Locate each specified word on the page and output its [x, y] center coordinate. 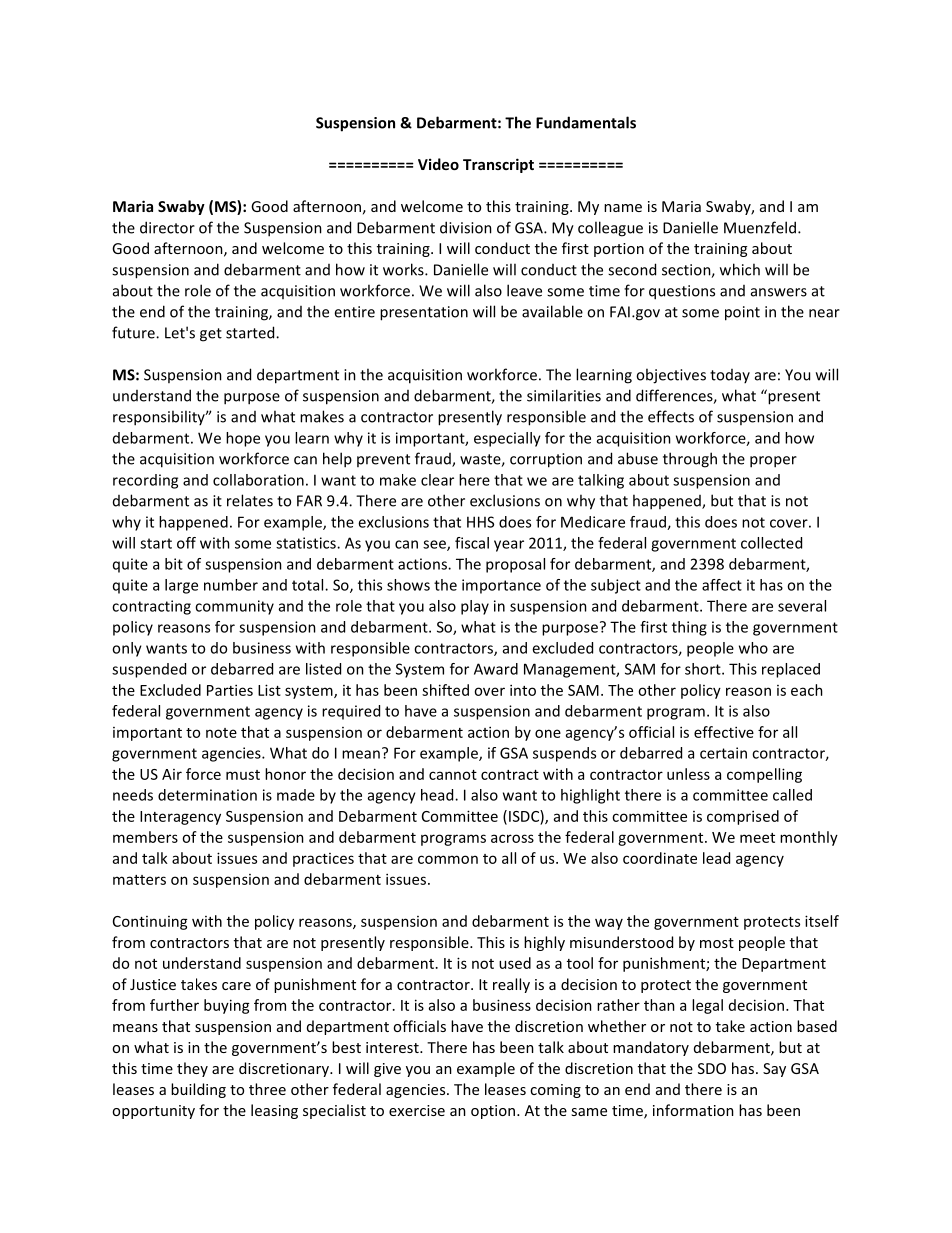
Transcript [498, 165]
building [198, 1090]
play [475, 607]
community [234, 607]
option [494, 1112]
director [167, 227]
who [753, 648]
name [623, 208]
